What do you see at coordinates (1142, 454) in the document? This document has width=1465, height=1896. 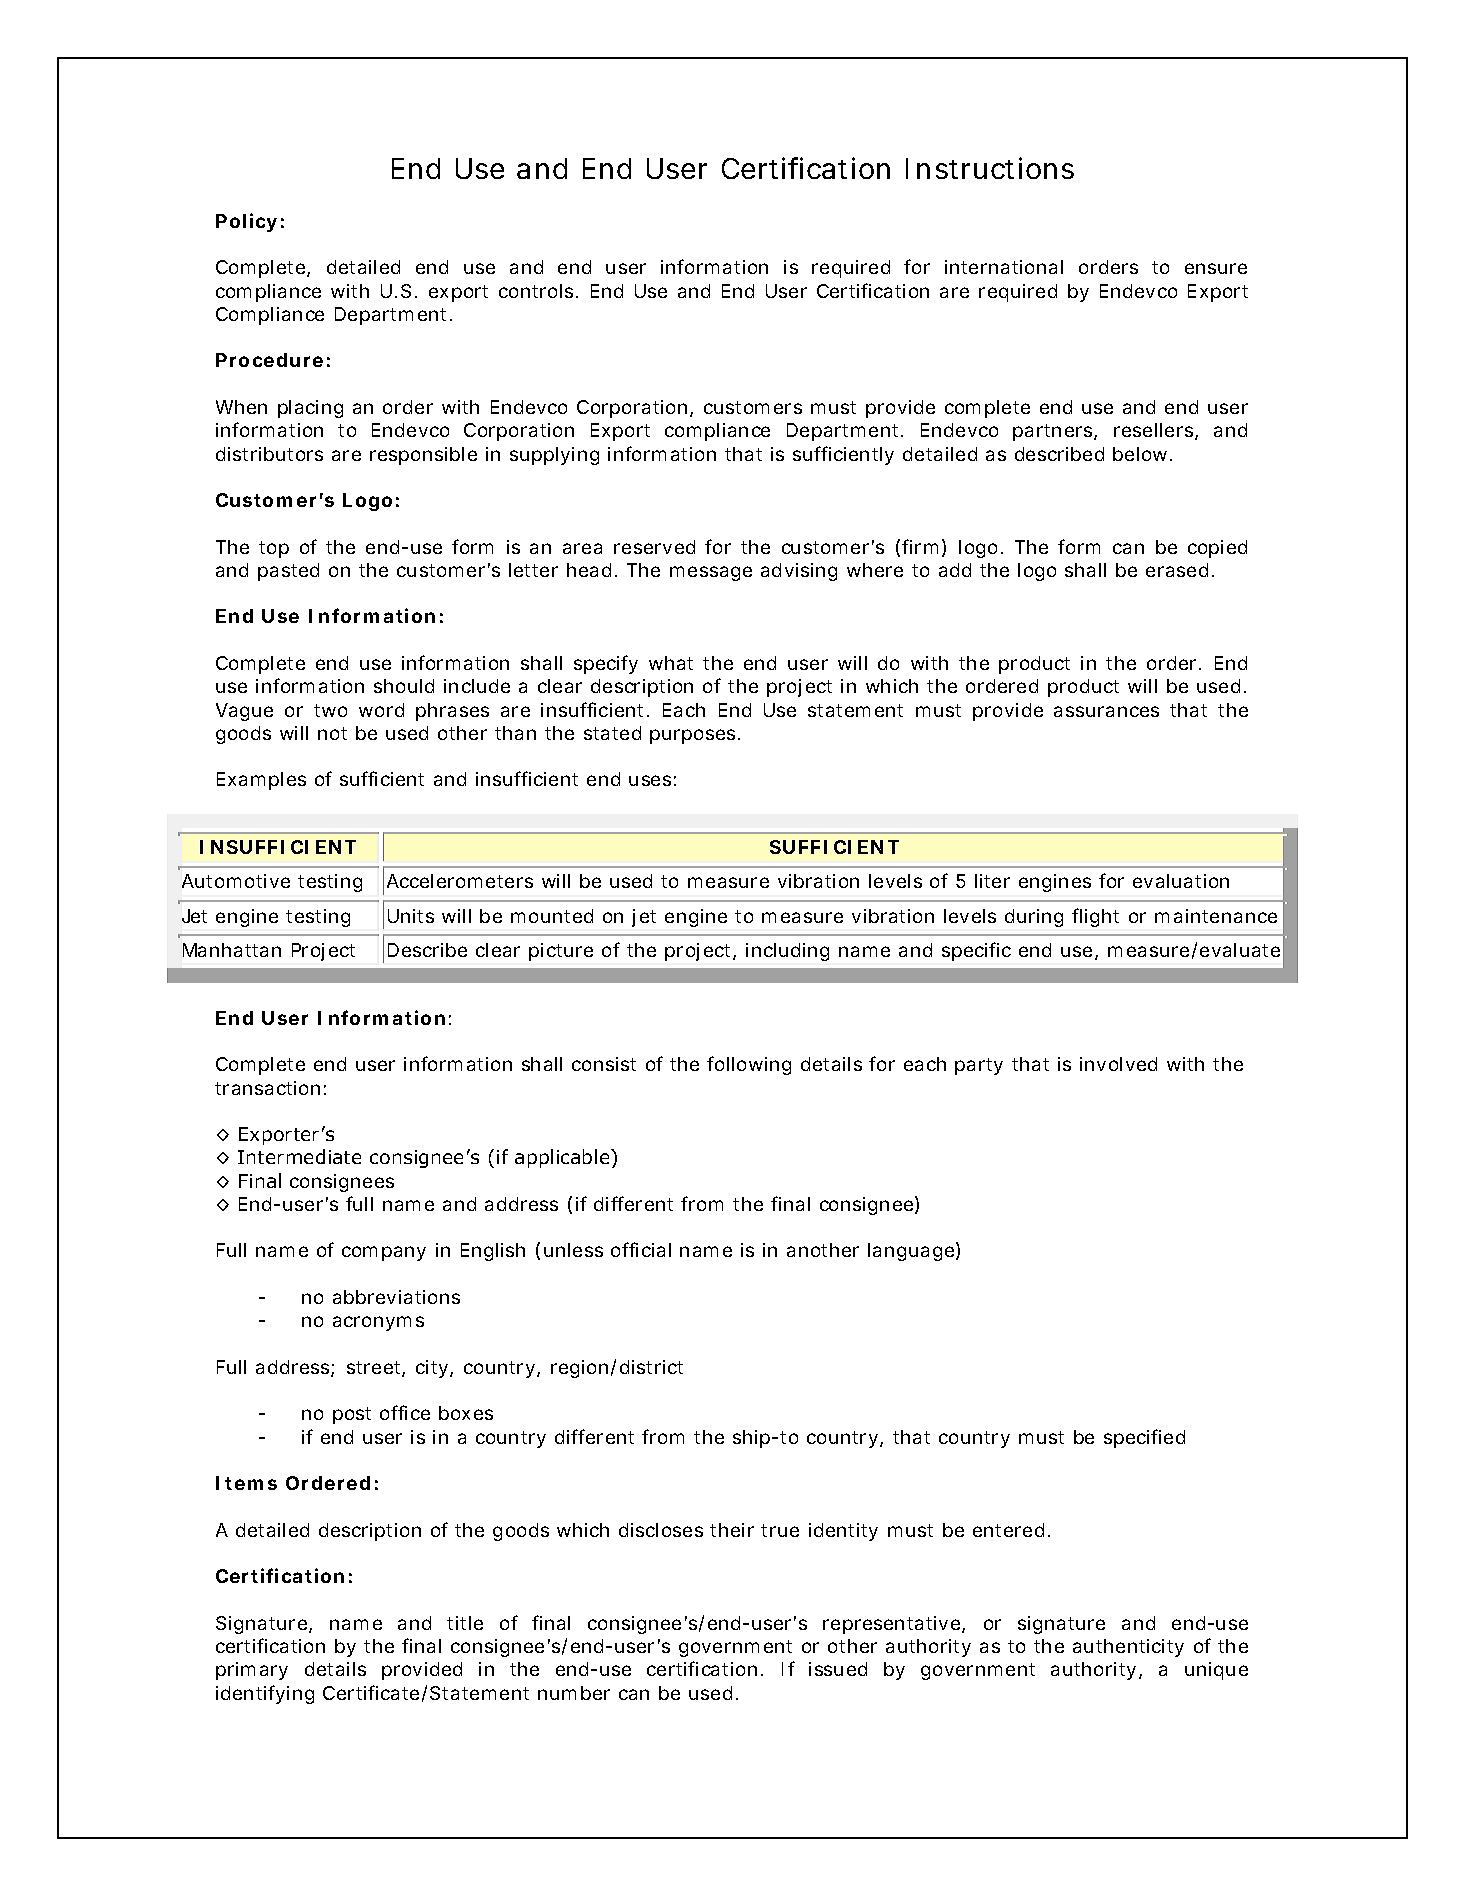 I see `below` at bounding box center [1142, 454].
